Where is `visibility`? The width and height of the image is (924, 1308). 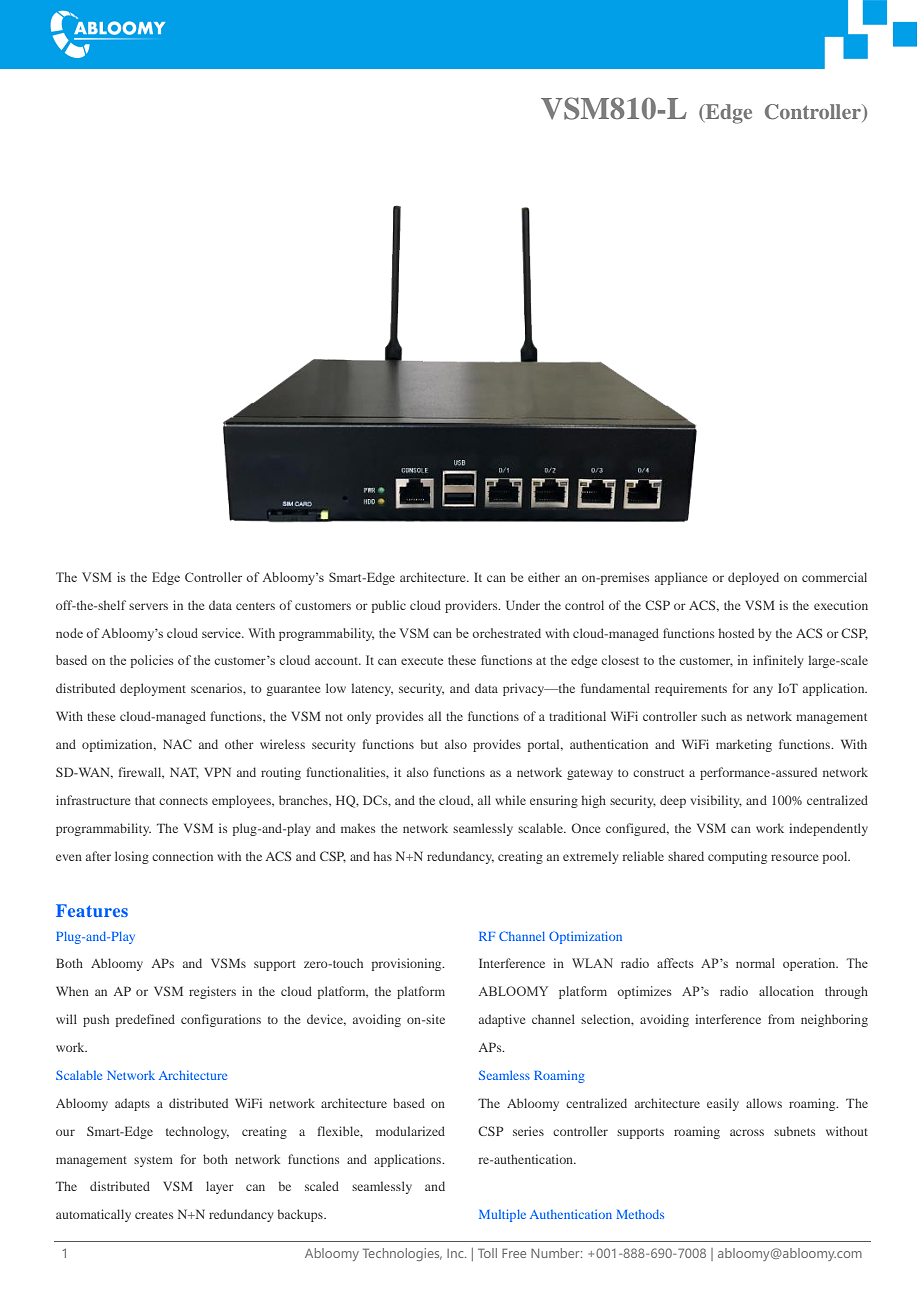 visibility is located at coordinates (716, 801).
